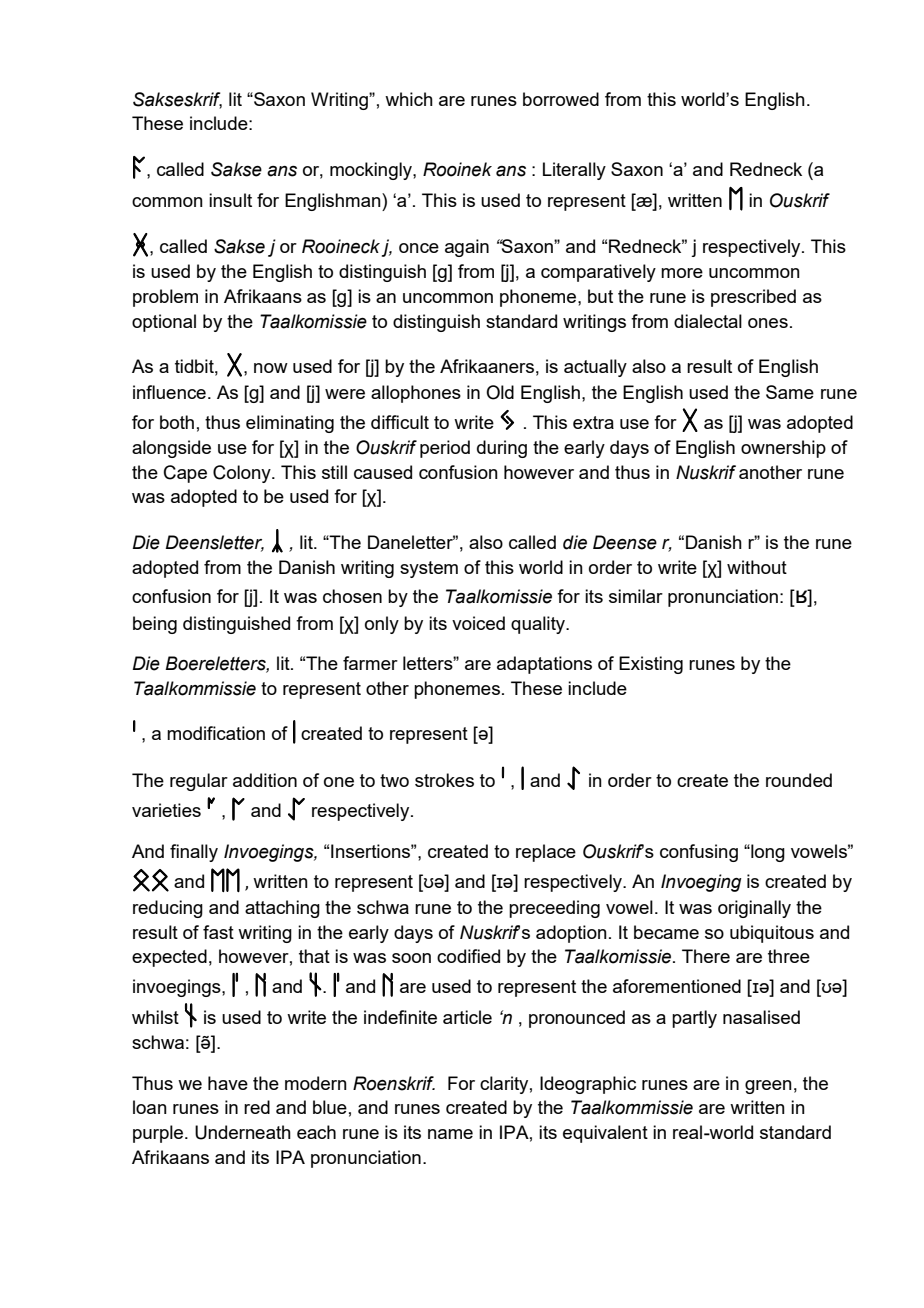 This document has width=924, height=1308. What do you see at coordinates (228, 1083) in the document?
I see `have` at bounding box center [228, 1083].
